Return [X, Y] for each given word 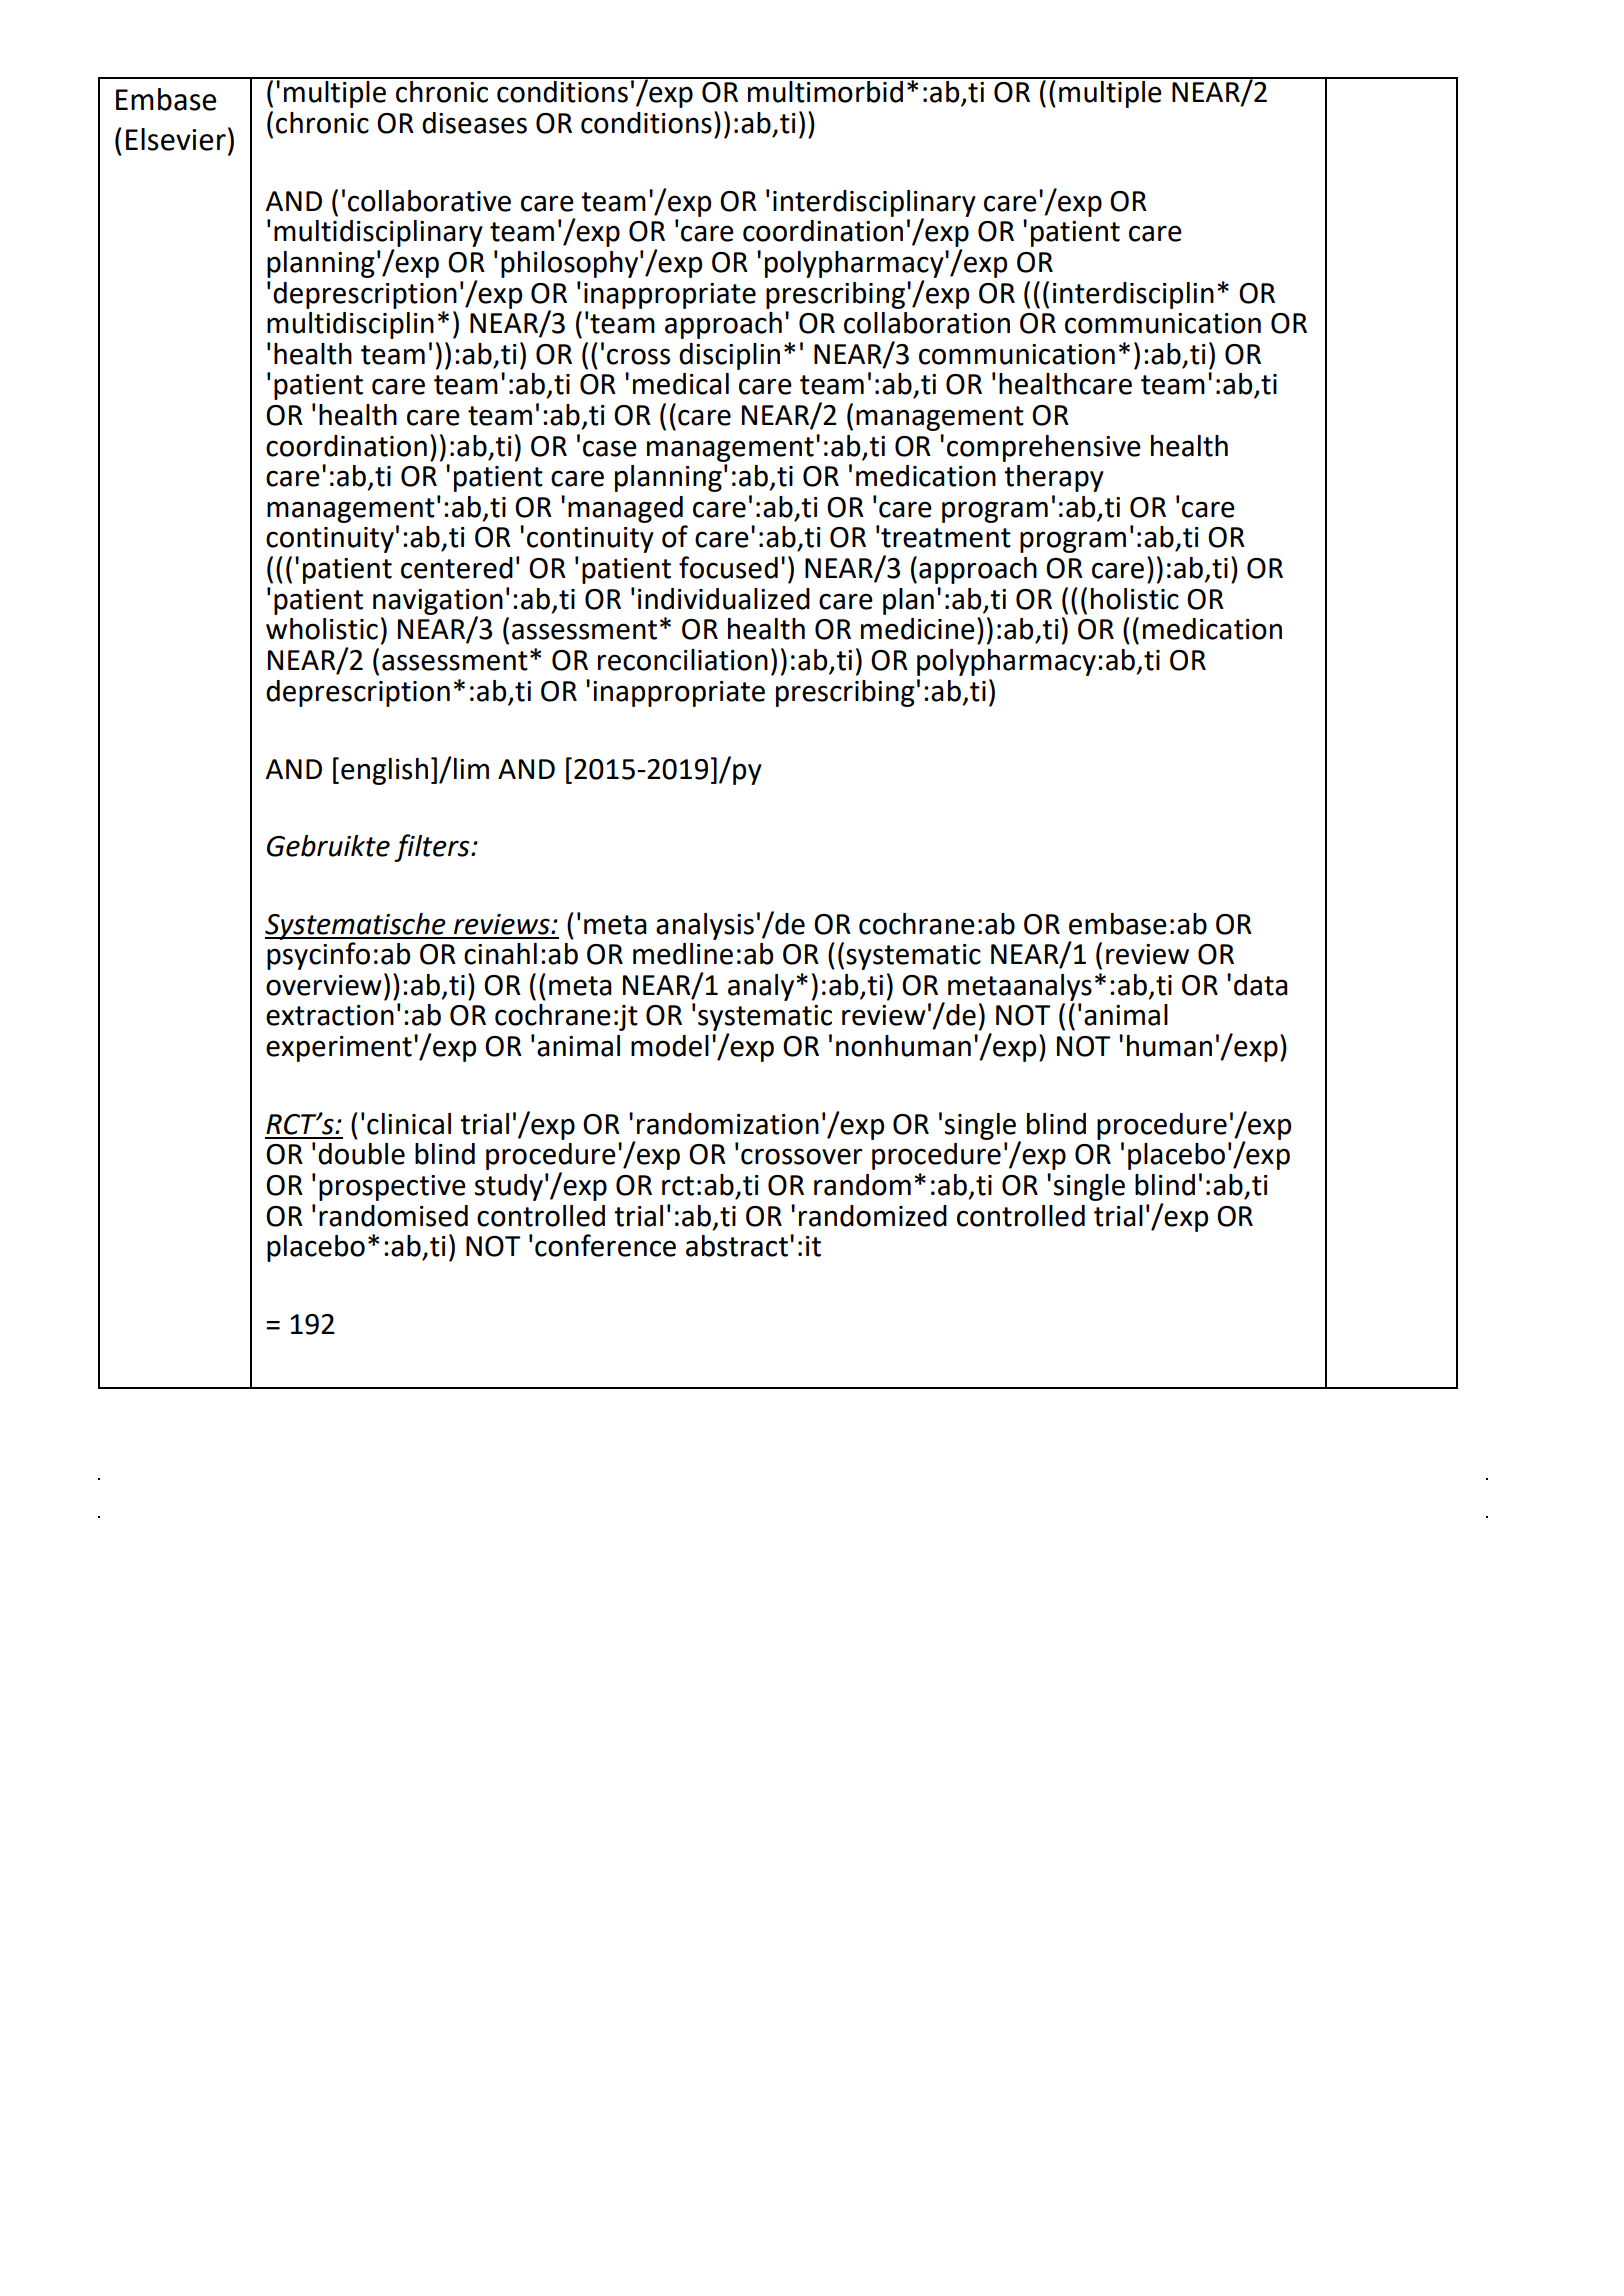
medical [681, 384]
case [610, 448]
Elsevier [176, 139]
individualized [724, 599]
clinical [409, 1124]
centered [457, 568]
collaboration [927, 323]
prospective [392, 1188]
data [1261, 985]
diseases [474, 123]
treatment [946, 538]
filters [433, 848]
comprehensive [1044, 448]
